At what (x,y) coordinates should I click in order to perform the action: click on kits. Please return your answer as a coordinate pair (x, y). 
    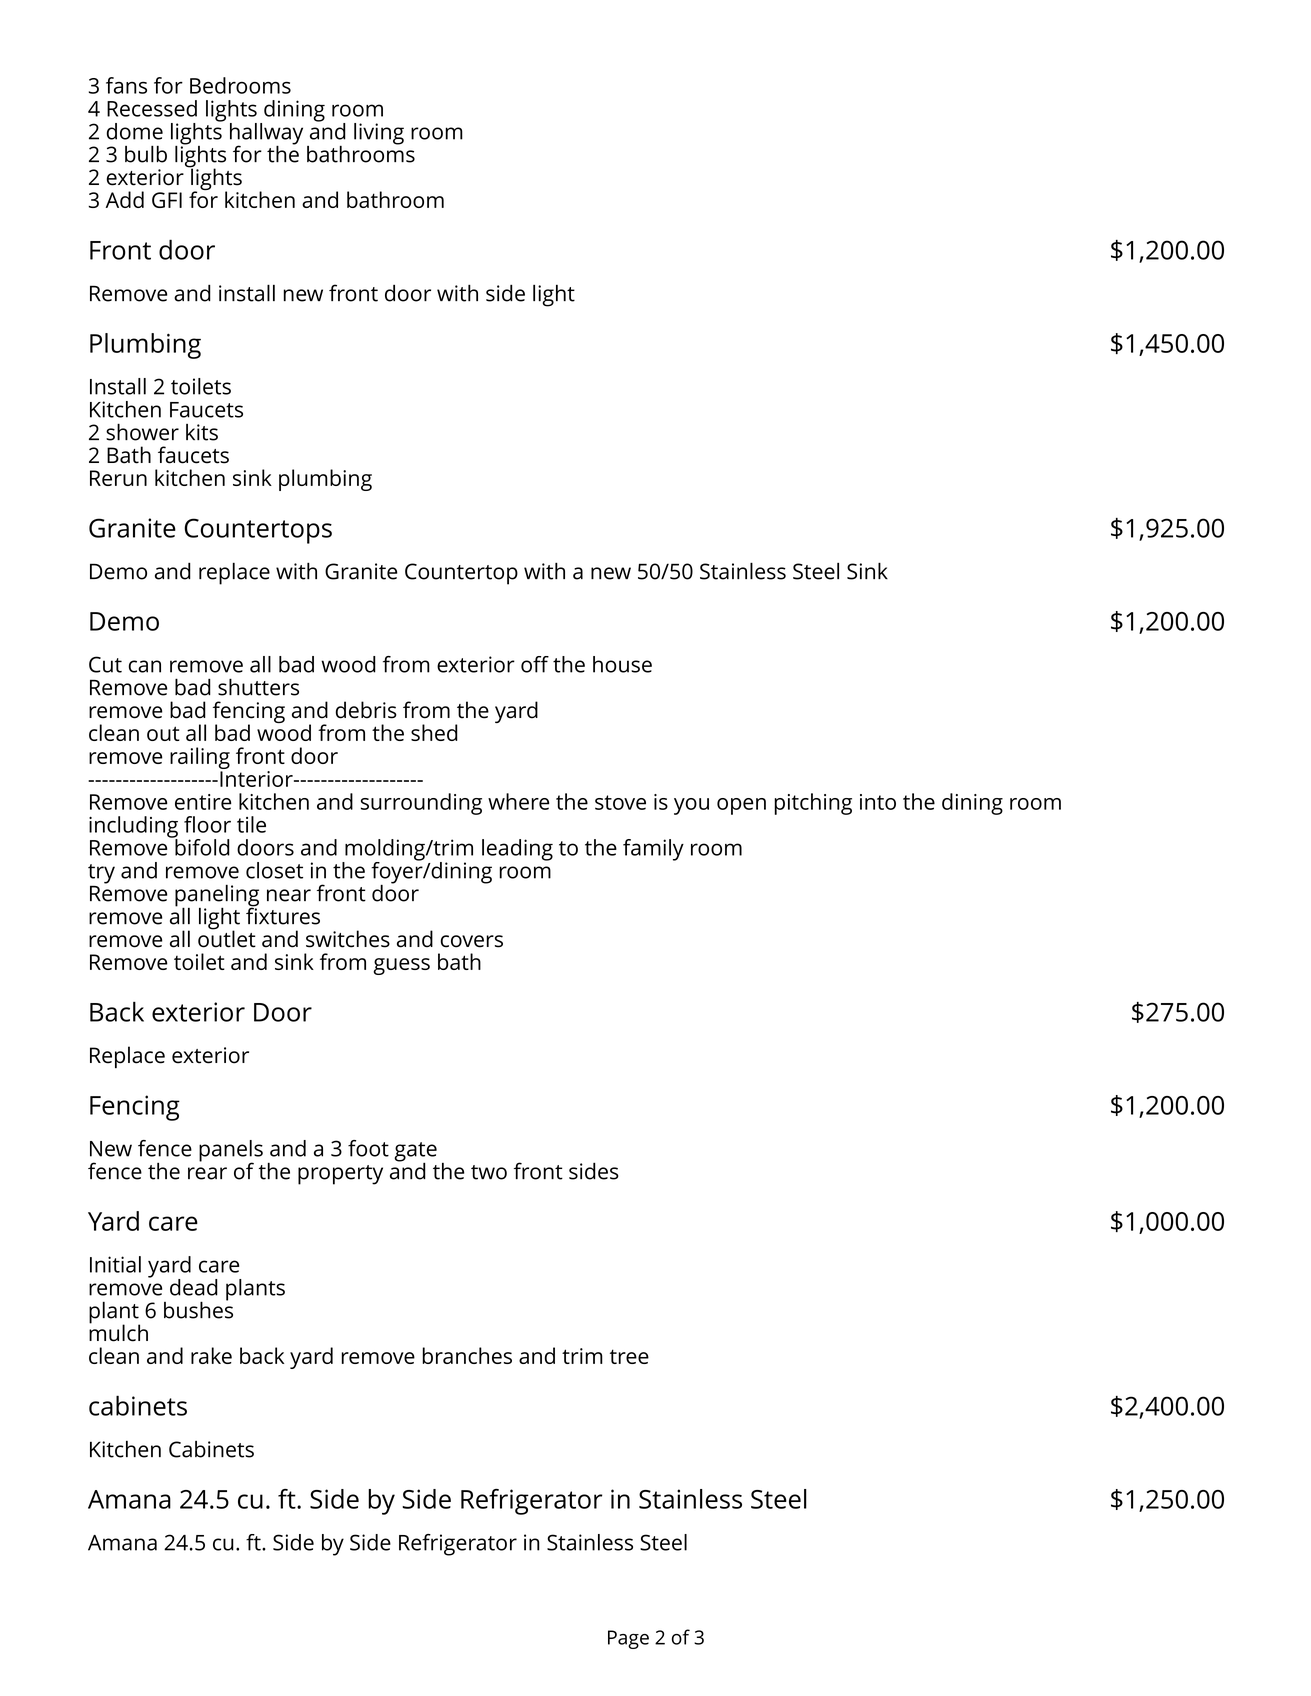
    Looking at the image, I should click on (202, 432).
